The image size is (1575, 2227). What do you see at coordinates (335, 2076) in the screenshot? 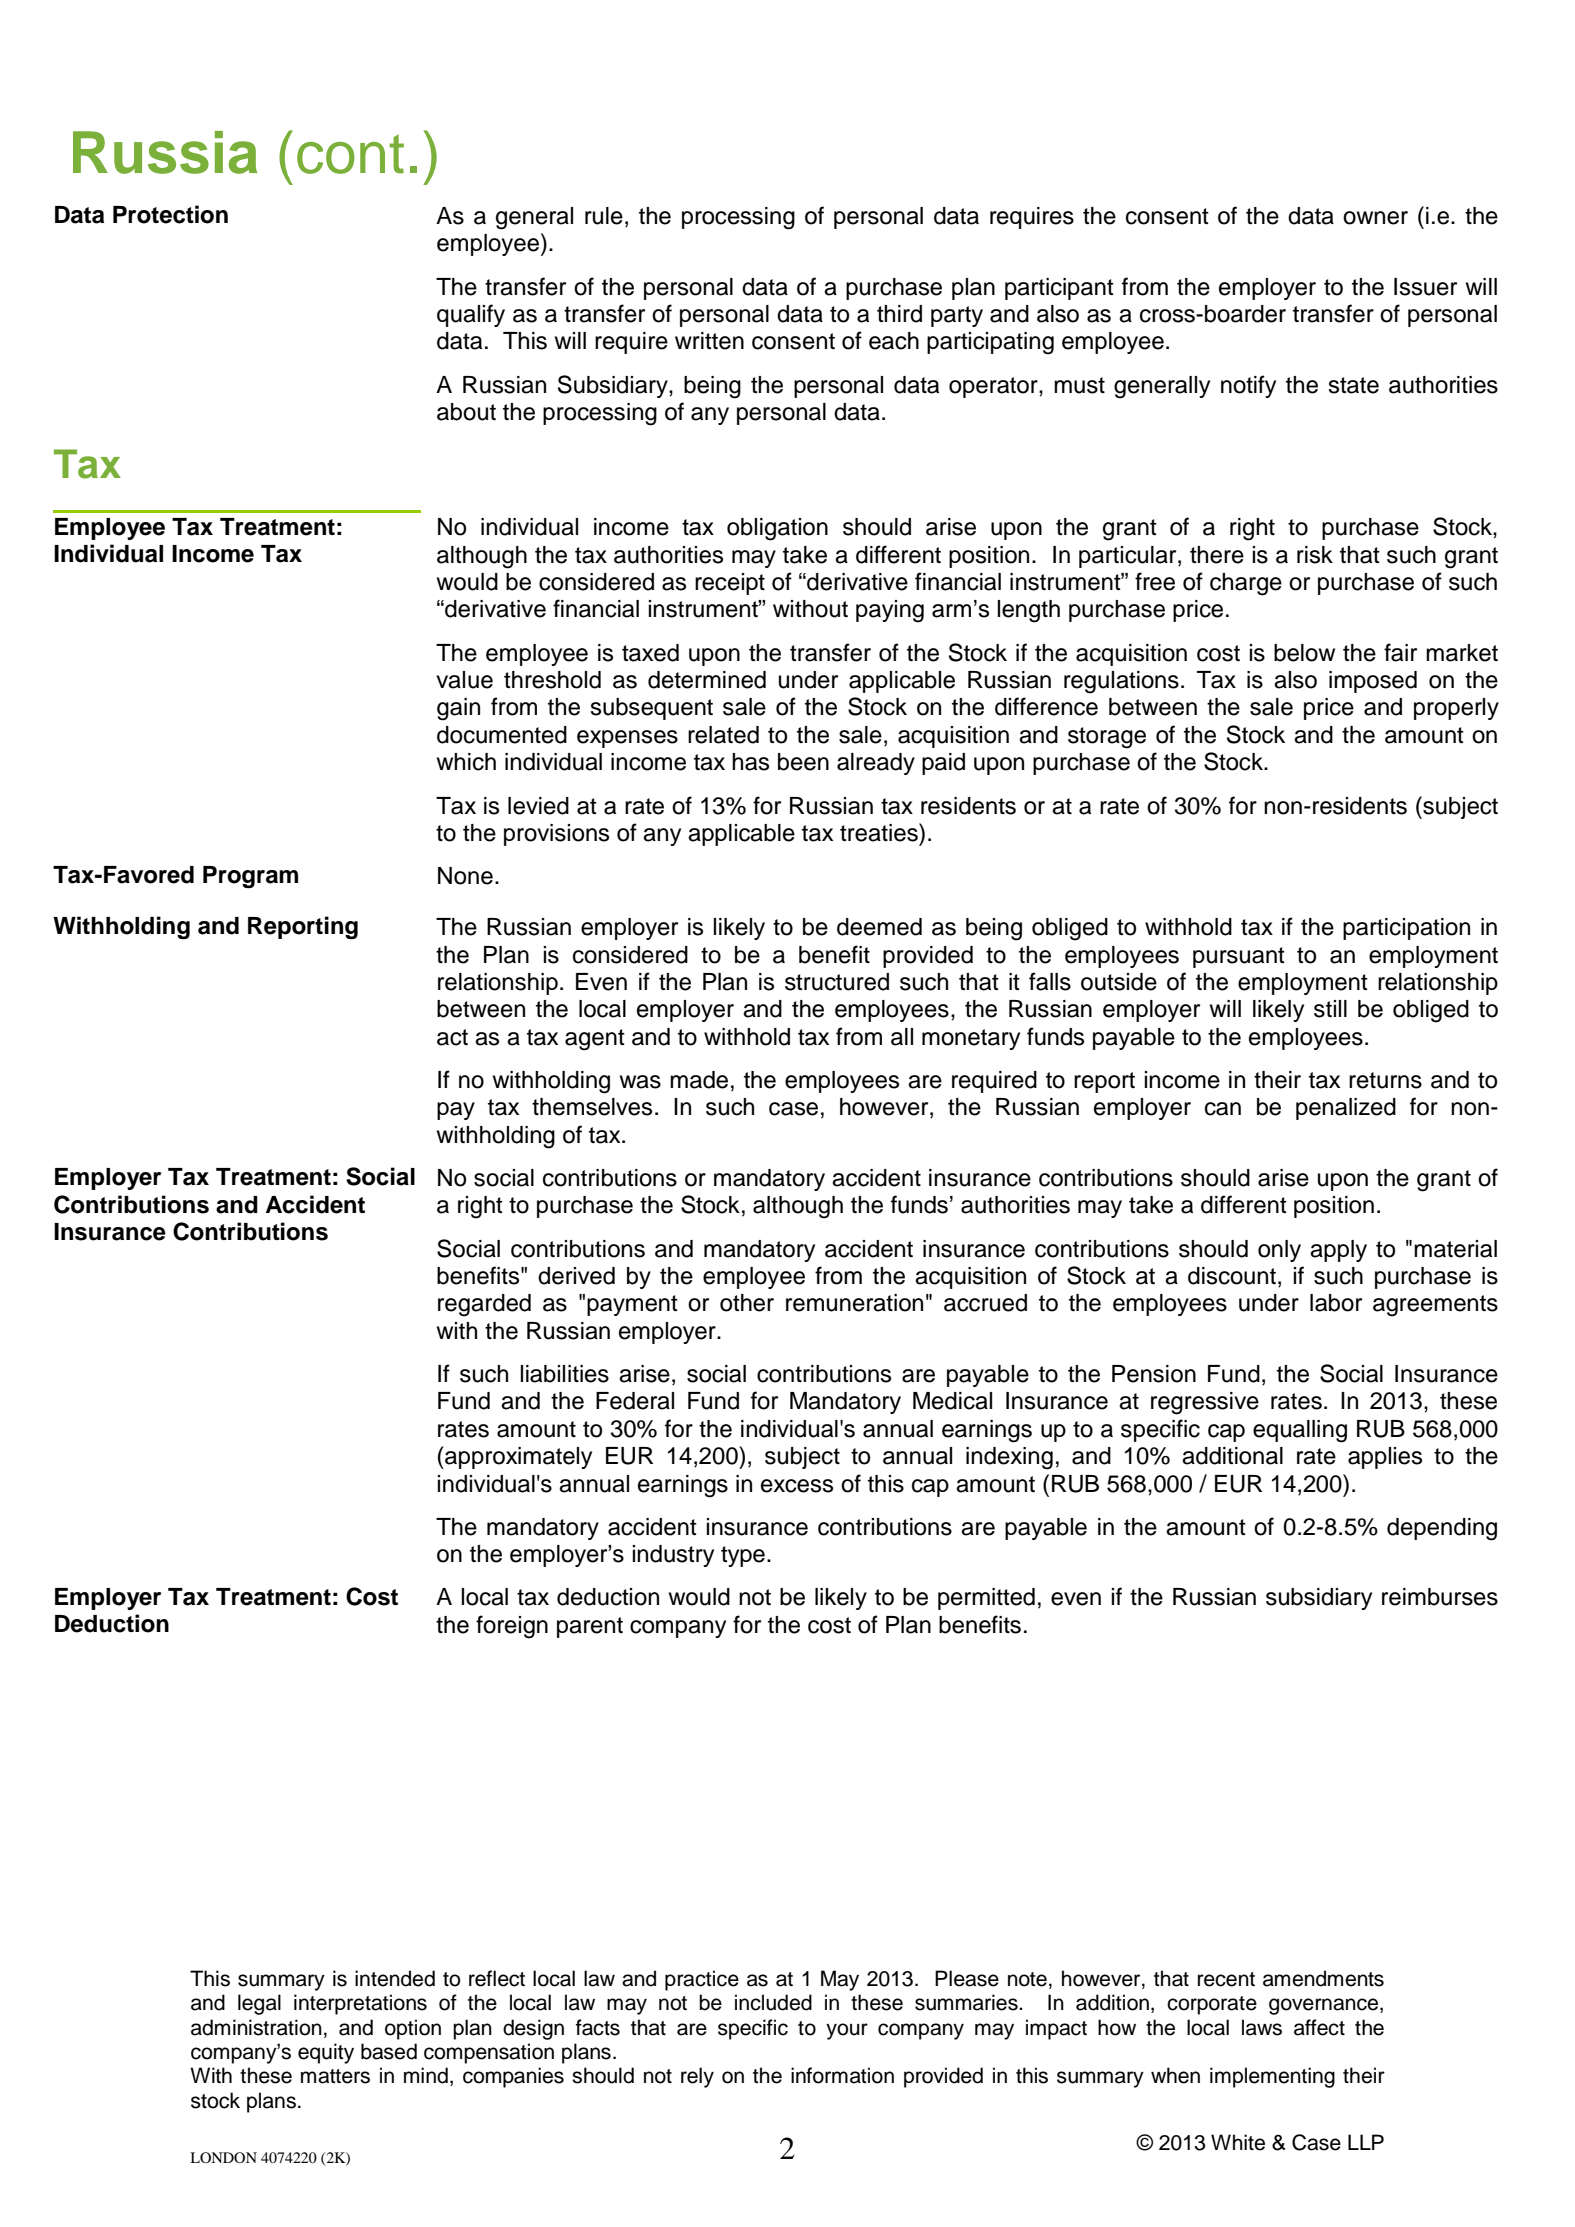
I see `matters` at bounding box center [335, 2076].
